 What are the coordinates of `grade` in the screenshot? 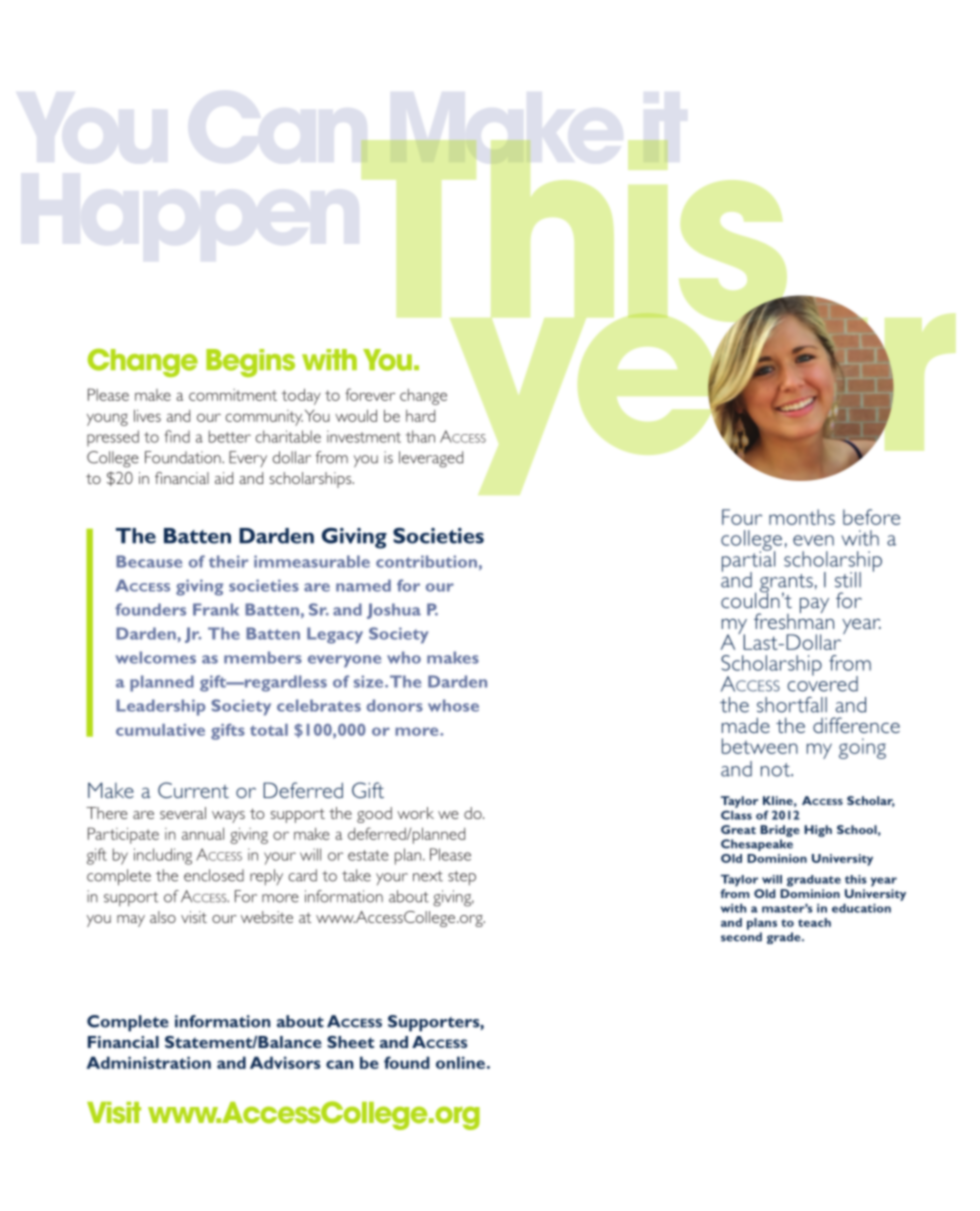 It's located at (785, 938).
